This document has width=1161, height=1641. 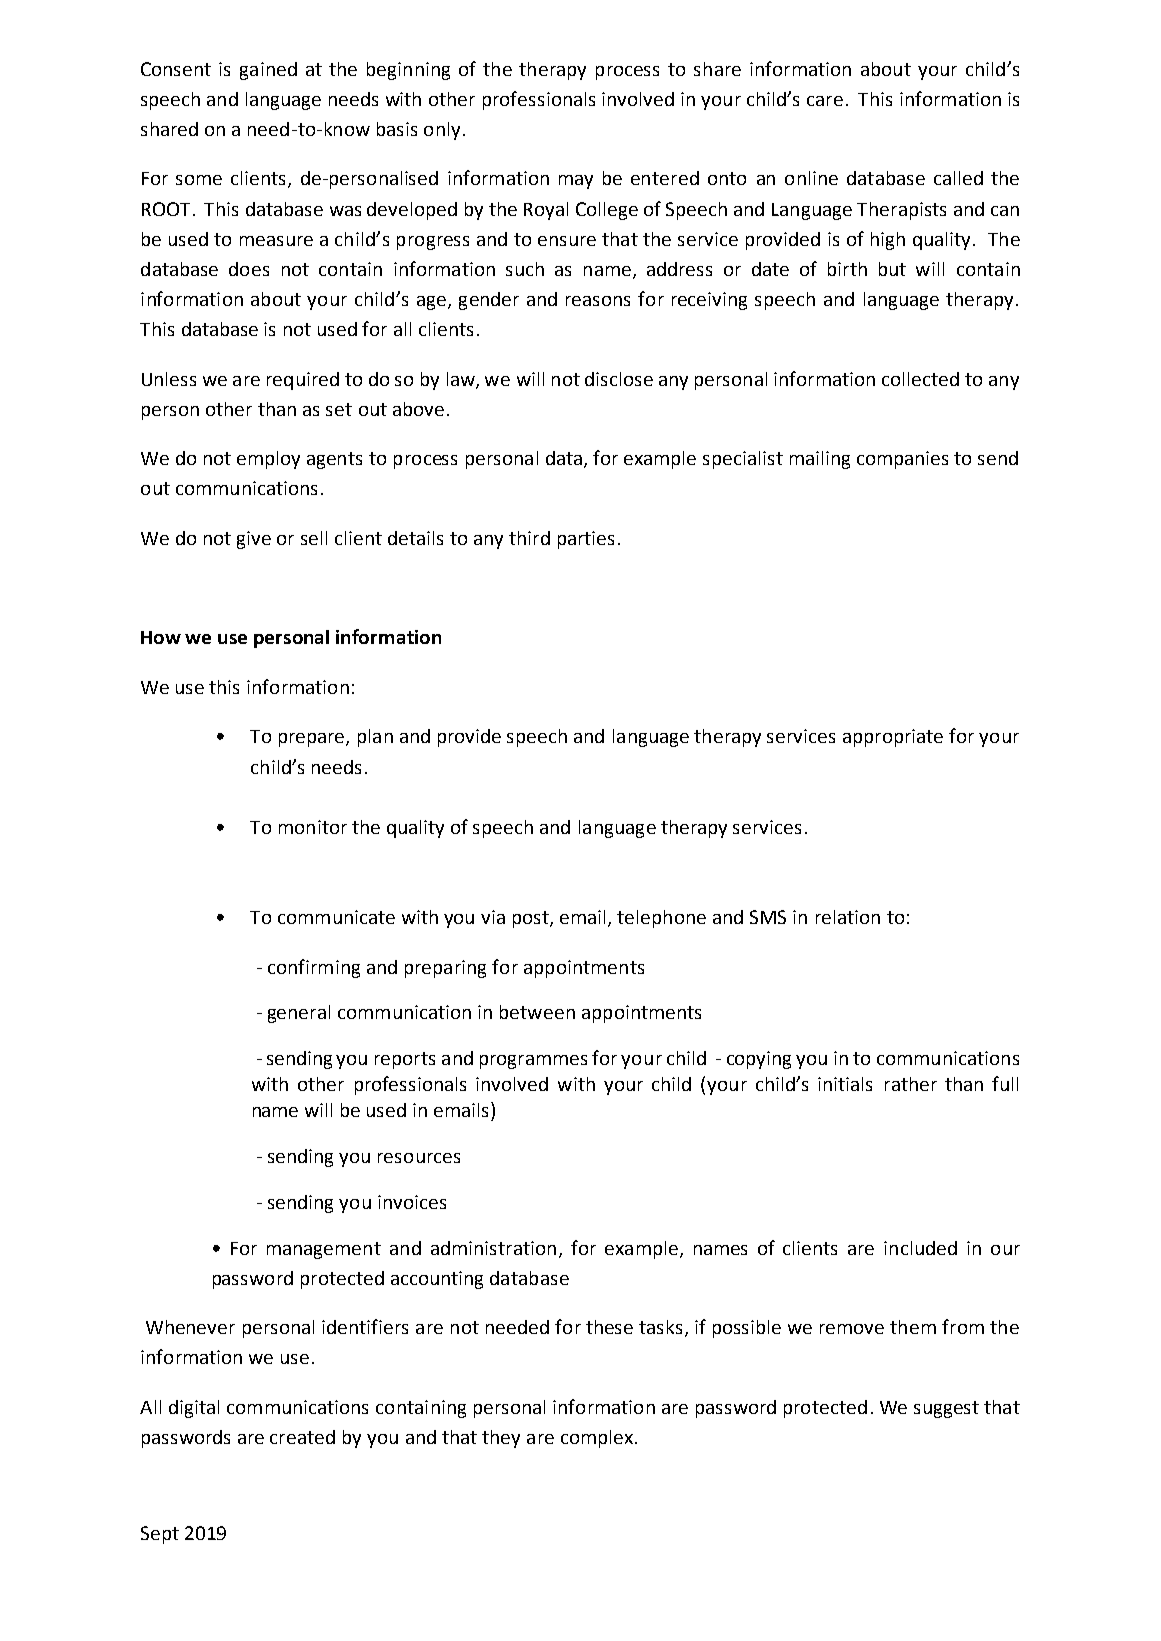 What do you see at coordinates (302, 1437) in the document?
I see `created` at bounding box center [302, 1437].
